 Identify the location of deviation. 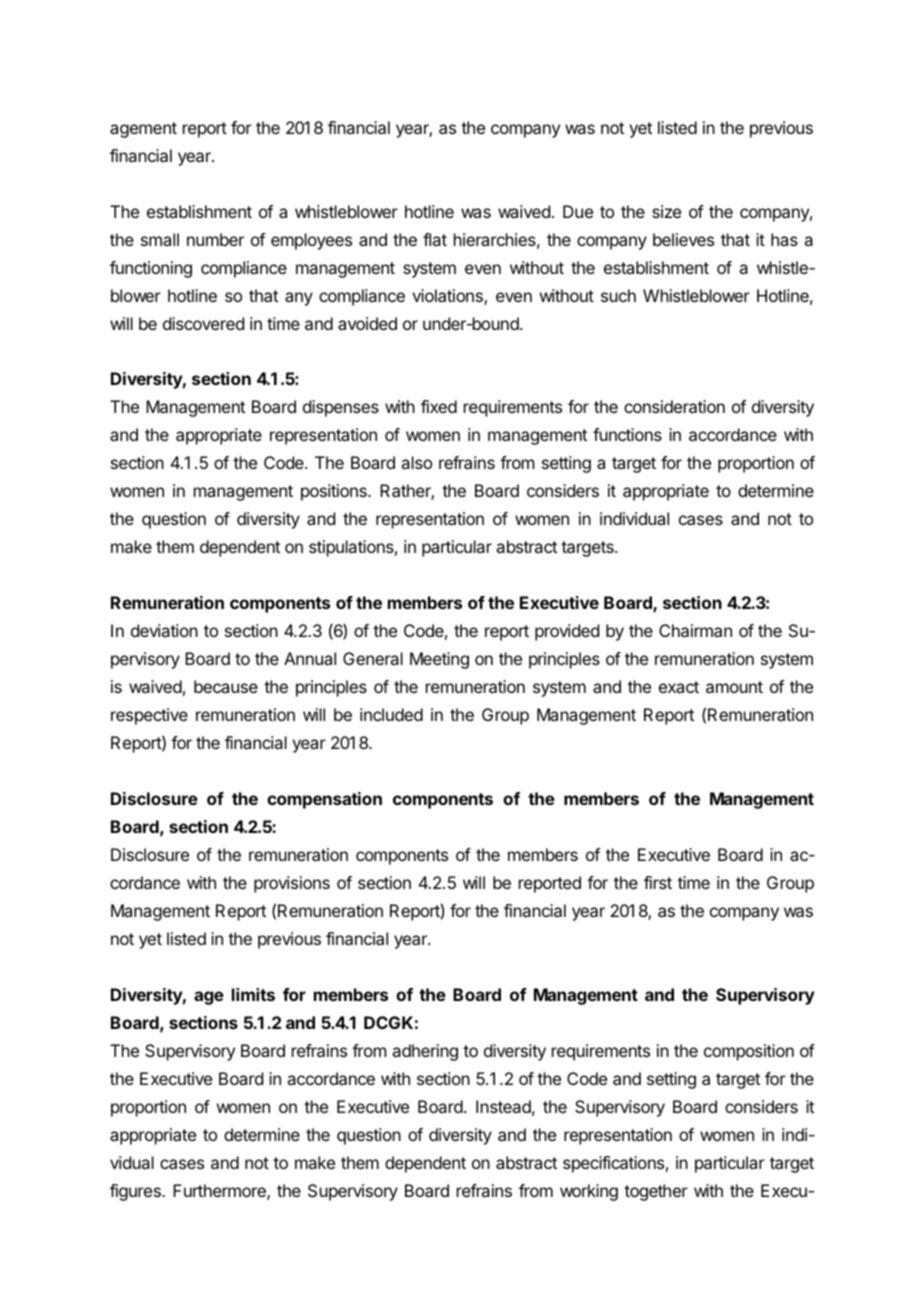
(164, 630).
